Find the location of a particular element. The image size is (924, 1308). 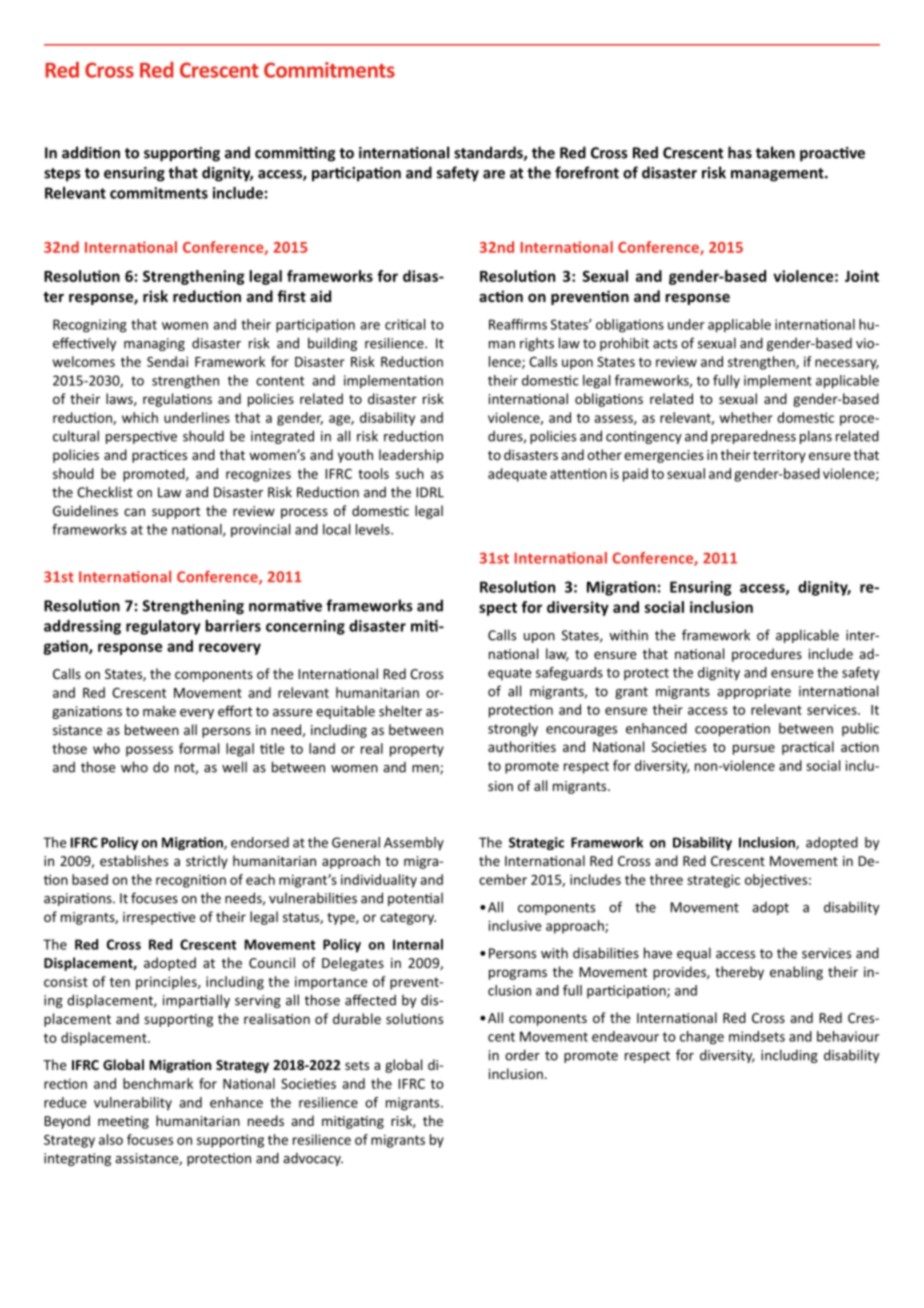

steps is located at coordinates (62, 175).
